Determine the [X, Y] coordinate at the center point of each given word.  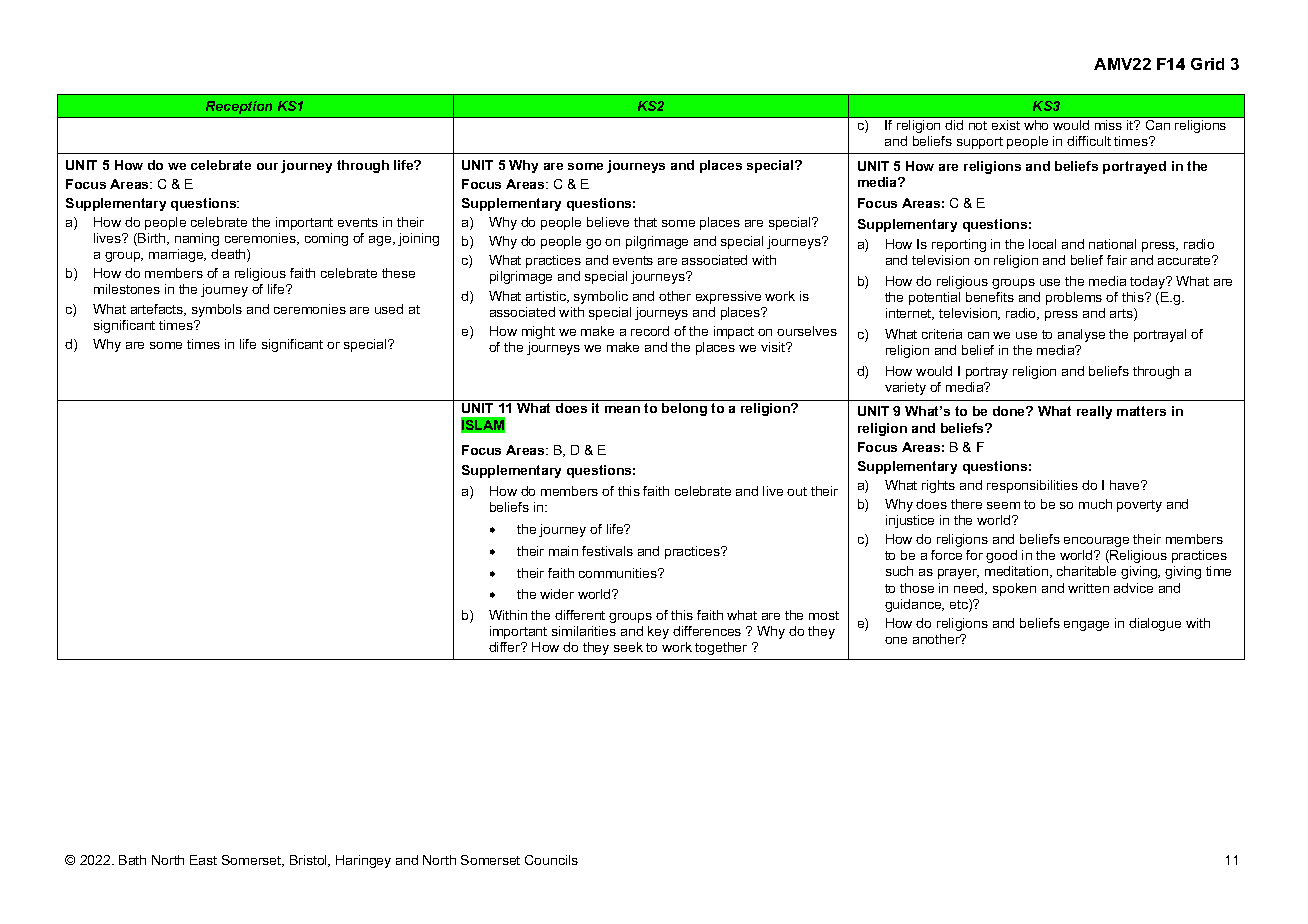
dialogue [1155, 624]
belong [684, 409]
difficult [1089, 141]
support [980, 143]
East [203, 860]
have [1126, 485]
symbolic [601, 297]
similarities [584, 631]
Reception [239, 107]
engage [1086, 626]
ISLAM [483, 425]
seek [628, 647]
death [229, 255]
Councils [551, 860]
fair [1117, 260]
